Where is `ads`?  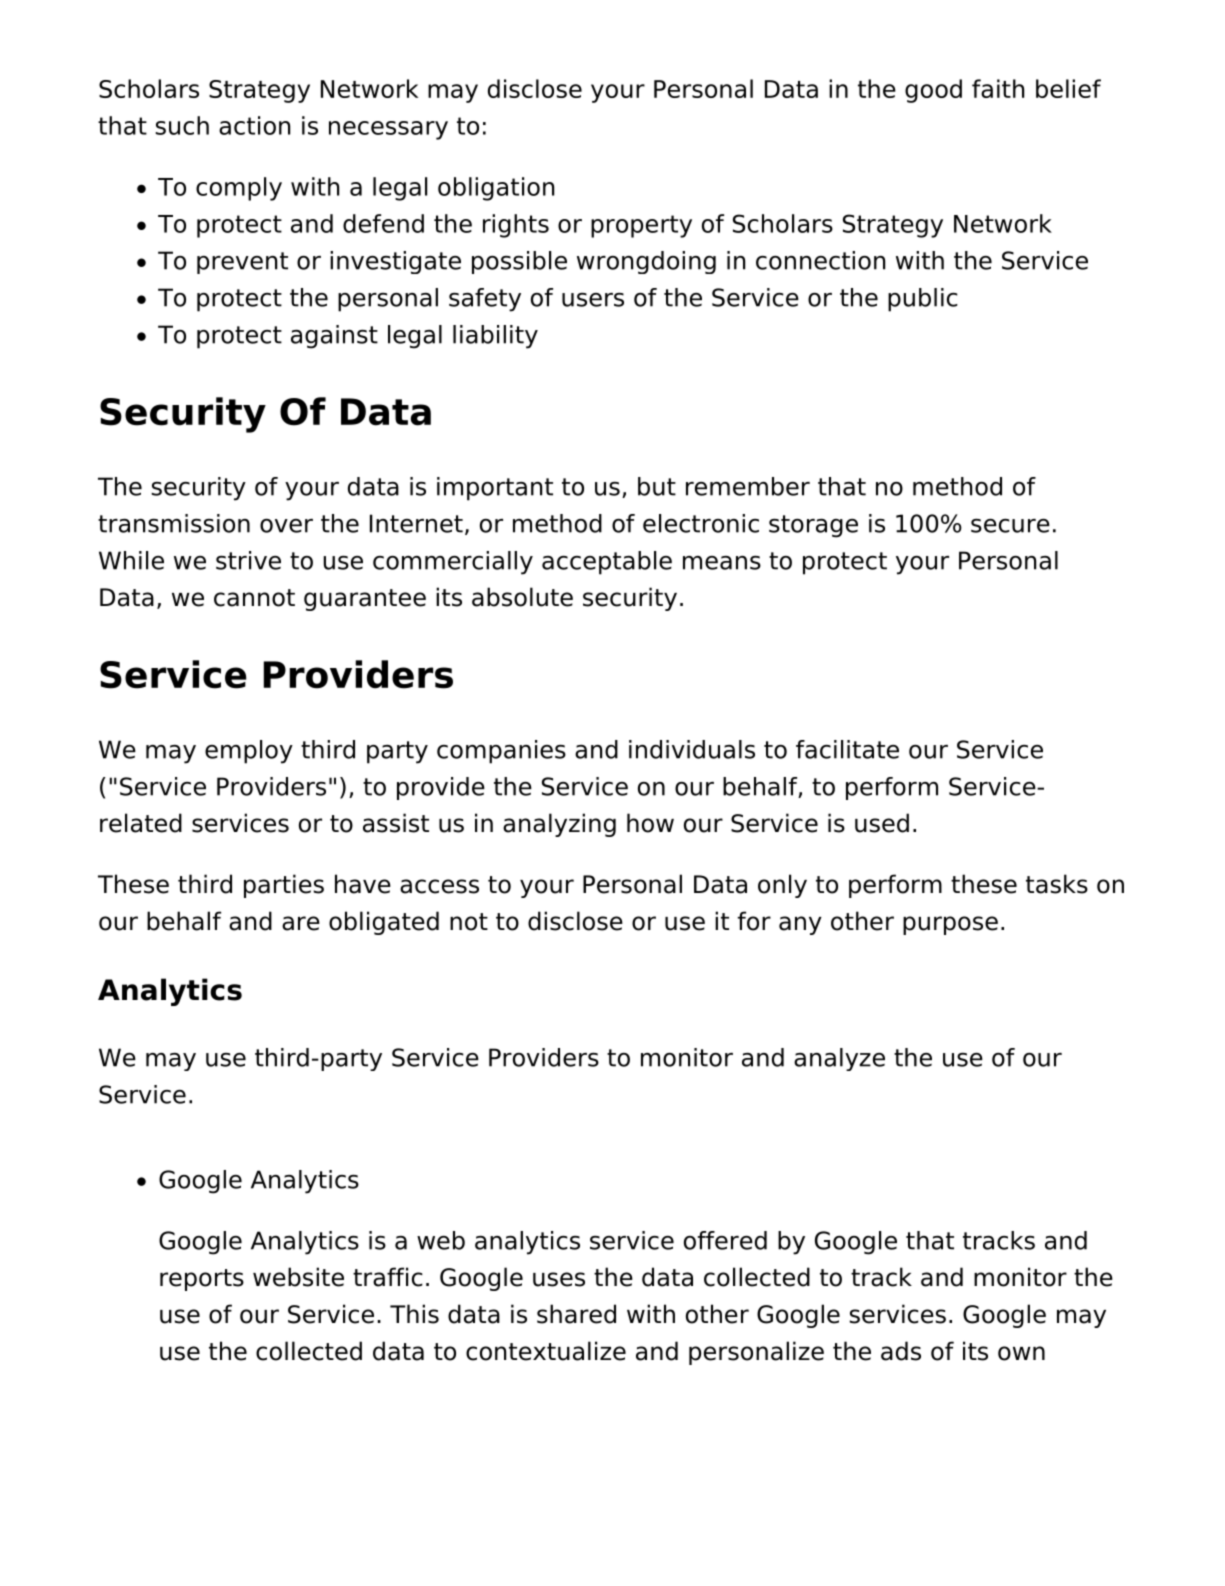
ads is located at coordinates (901, 1351).
